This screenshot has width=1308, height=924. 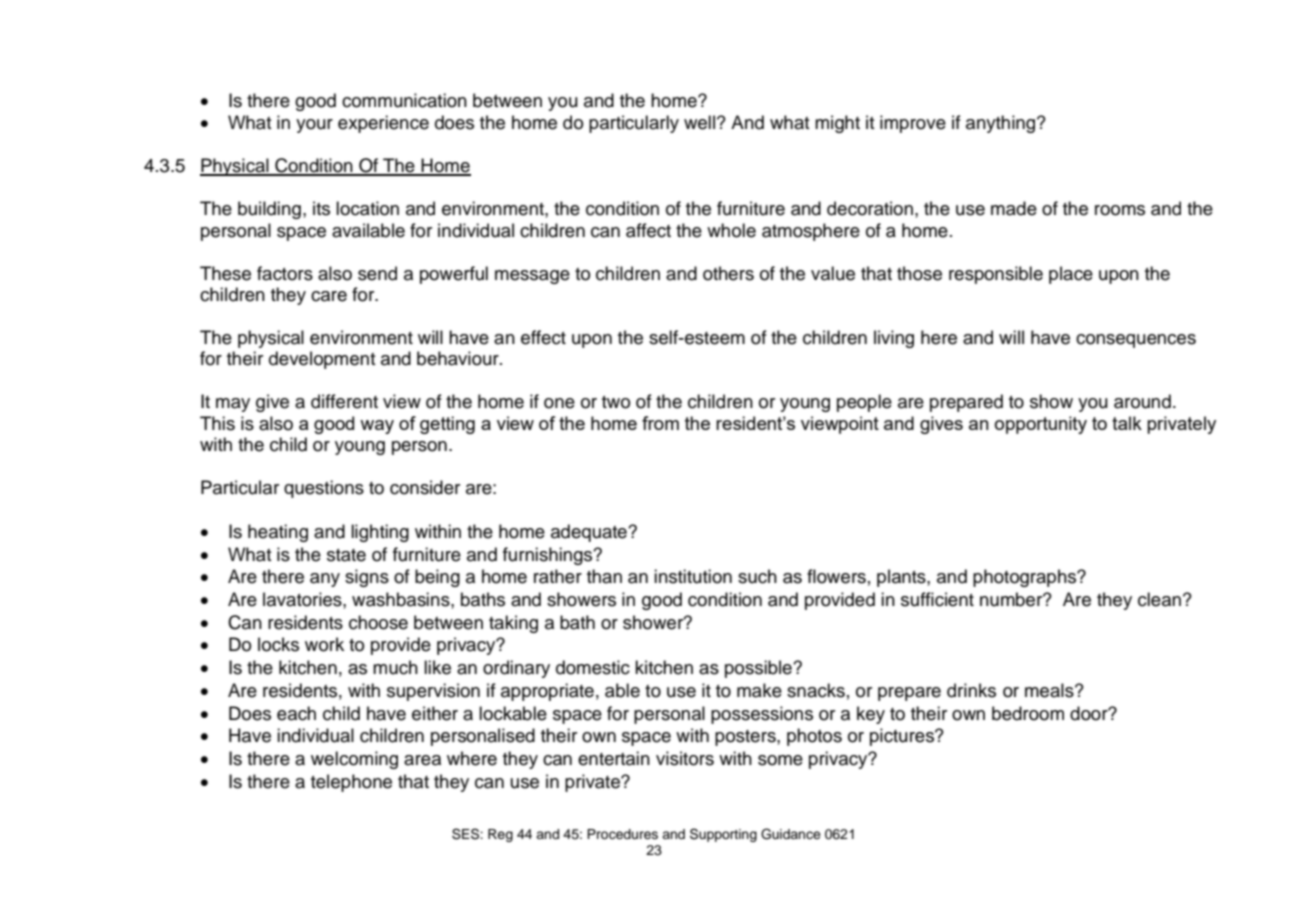 I want to click on sufficient, so click(x=937, y=599).
